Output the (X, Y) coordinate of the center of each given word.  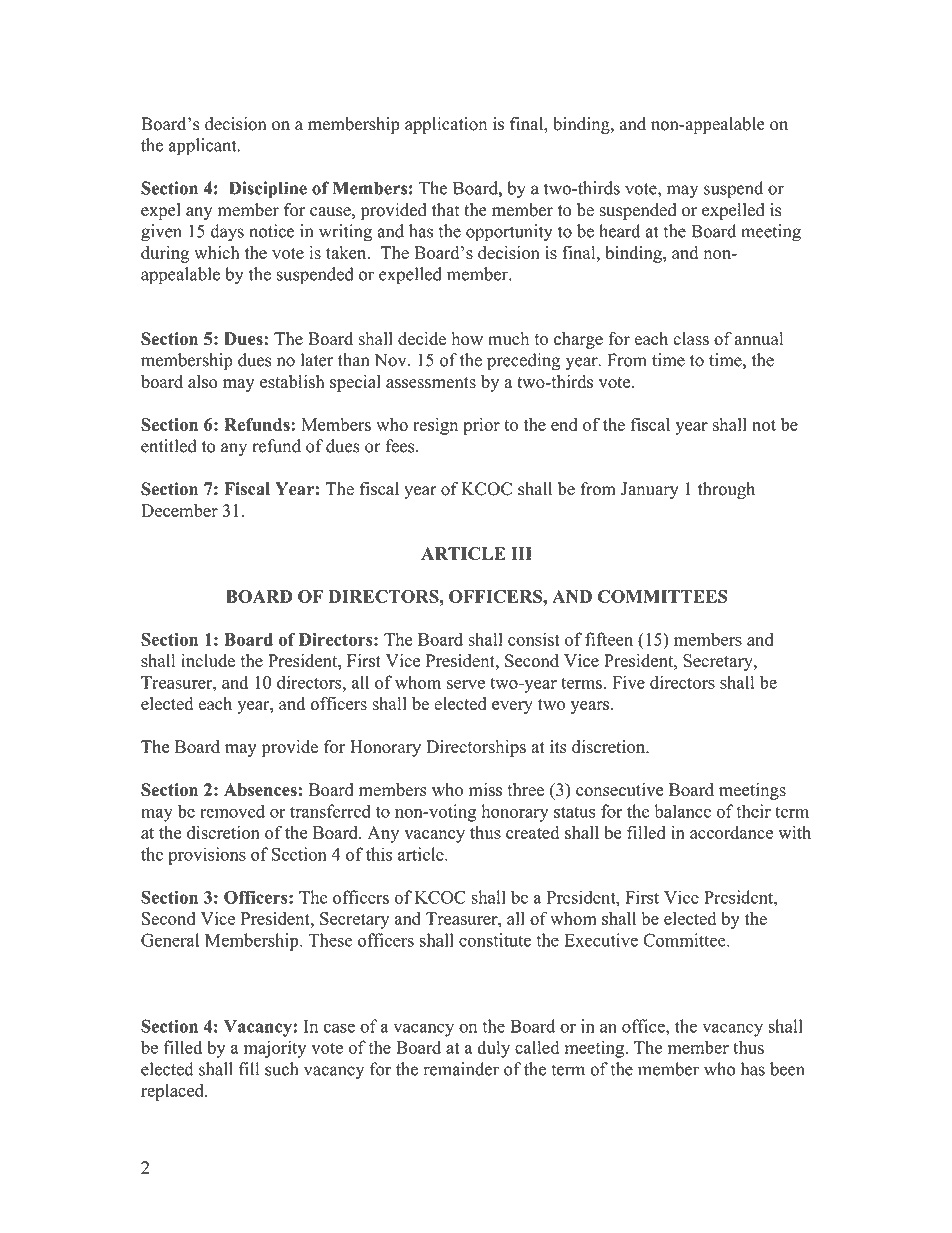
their (753, 811)
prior (481, 426)
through (726, 490)
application (446, 125)
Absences (260, 790)
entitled (169, 446)
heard (619, 231)
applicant (204, 147)
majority (275, 1049)
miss (485, 790)
